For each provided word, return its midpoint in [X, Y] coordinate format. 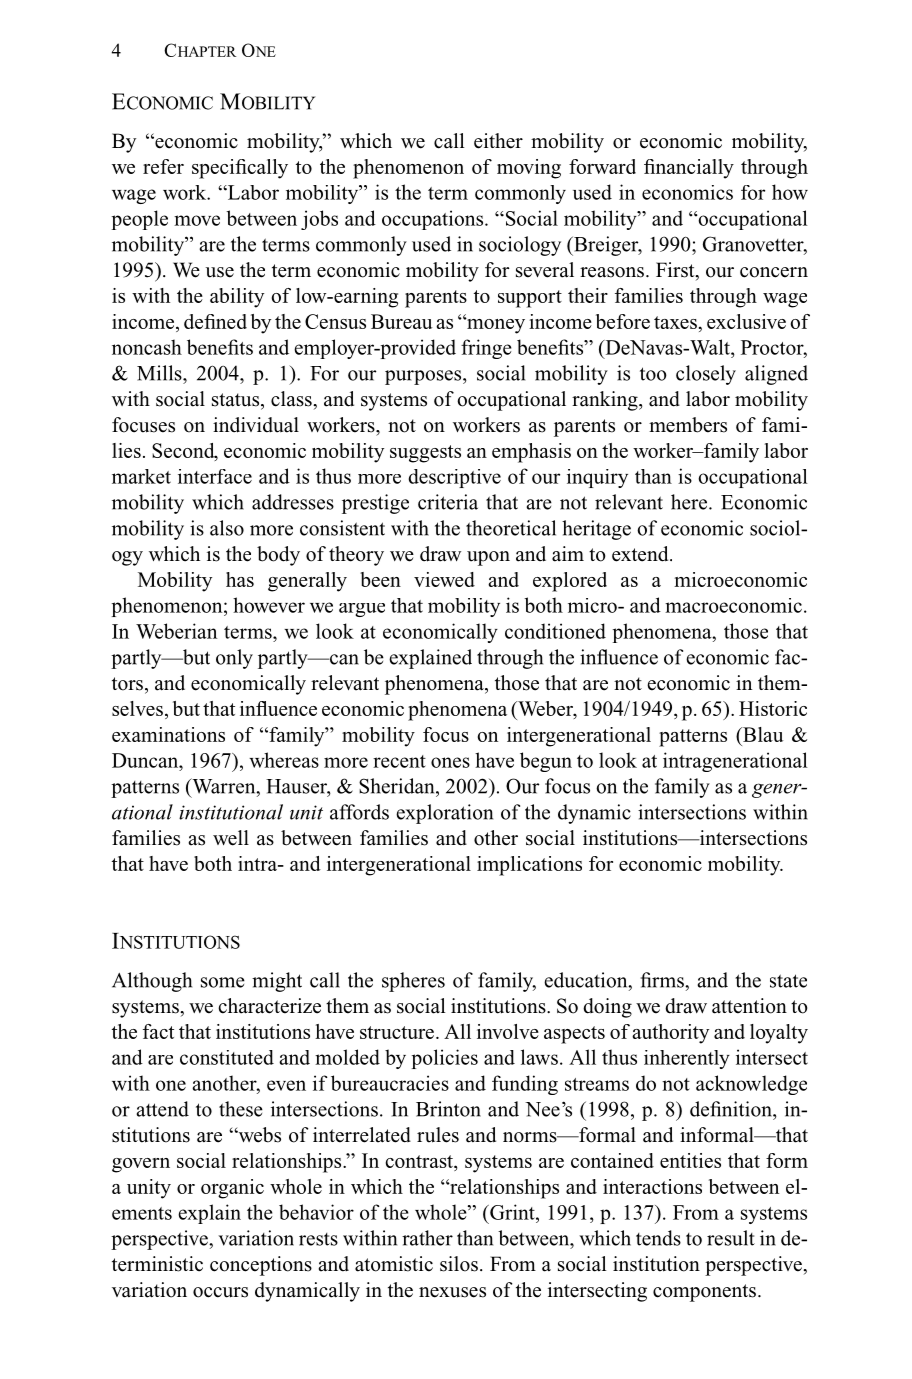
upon [488, 558]
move [197, 220]
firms [663, 980]
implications [529, 866]
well [231, 838]
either [498, 141]
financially [689, 169]
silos [459, 1264]
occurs [220, 1292]
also [227, 528]
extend [641, 554]
